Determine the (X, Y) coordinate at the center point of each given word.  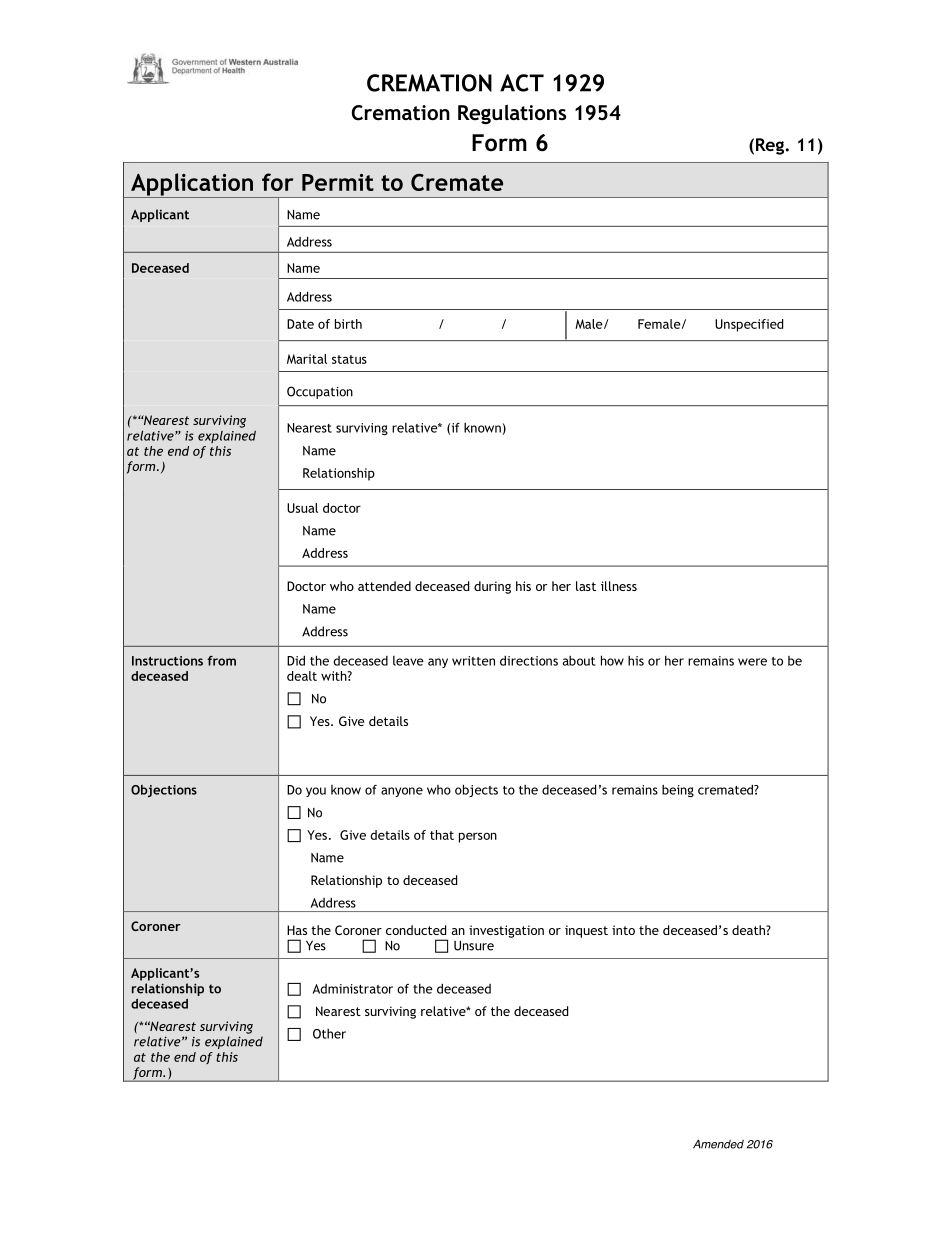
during (492, 587)
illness (619, 586)
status (349, 359)
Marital (307, 359)
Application (192, 185)
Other (329, 1034)
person (478, 837)
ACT (522, 83)
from (221, 661)
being (678, 791)
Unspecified (749, 325)
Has (297, 930)
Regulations (512, 114)
